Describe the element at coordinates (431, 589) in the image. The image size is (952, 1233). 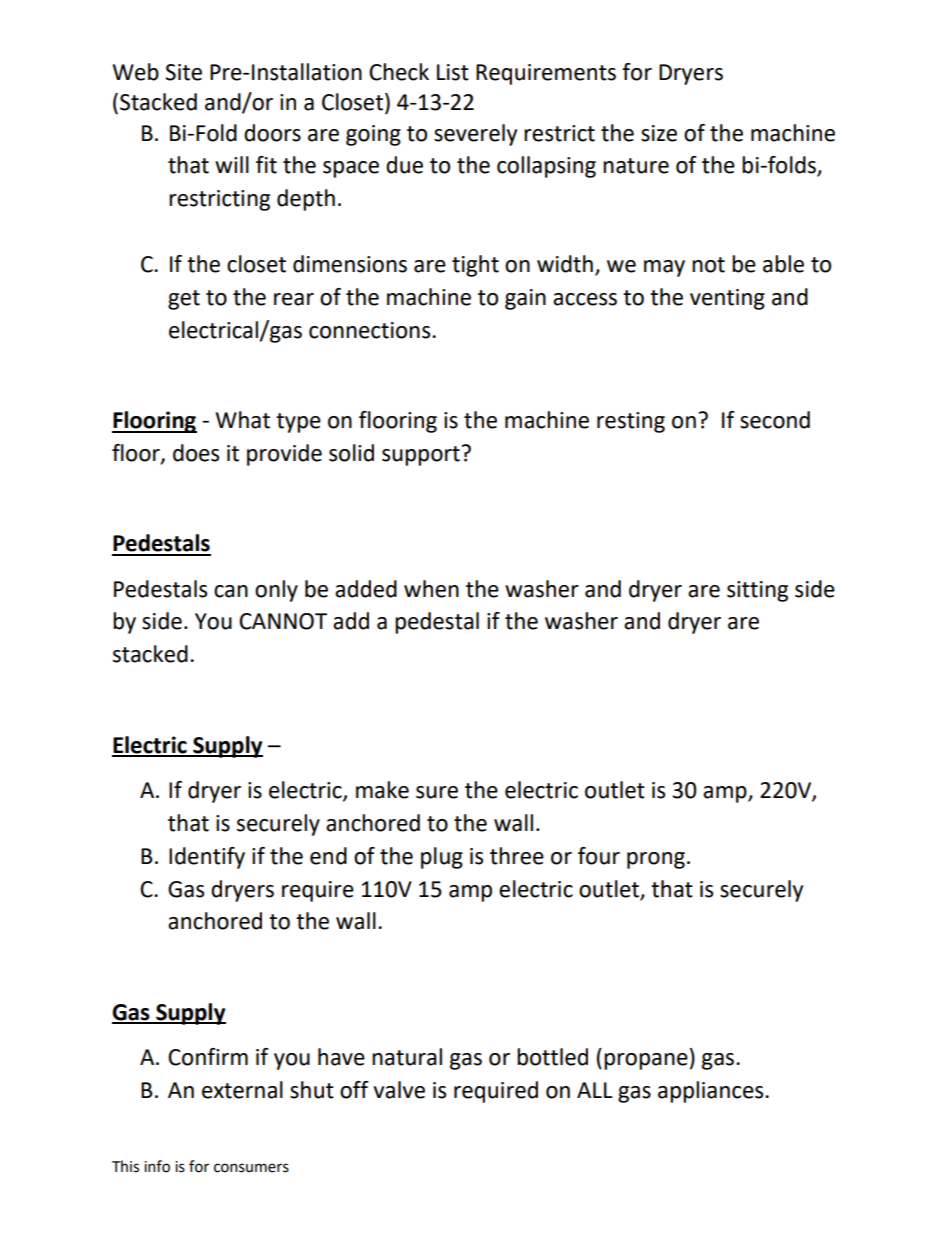
I see `when` at that location.
